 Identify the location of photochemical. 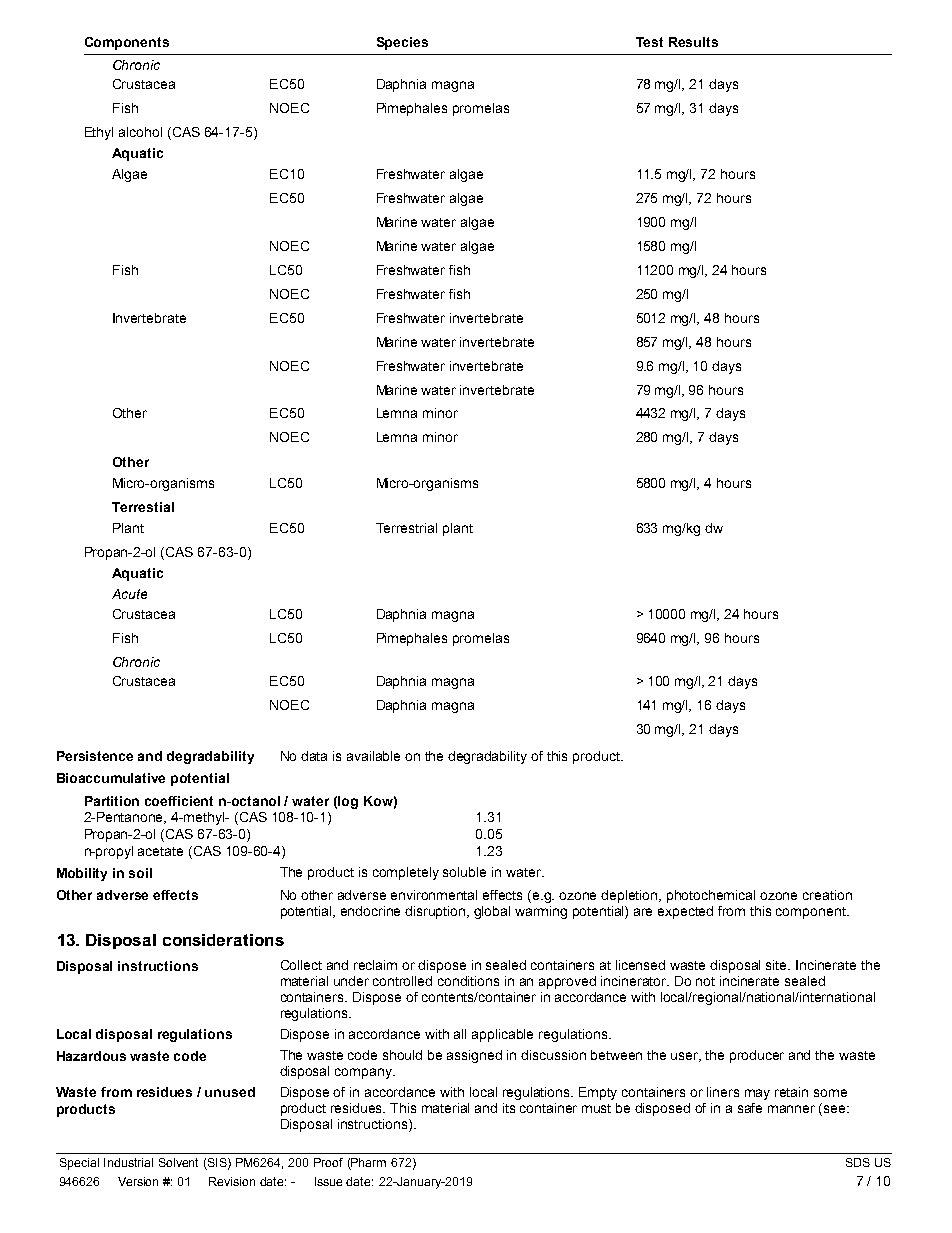
(711, 896).
